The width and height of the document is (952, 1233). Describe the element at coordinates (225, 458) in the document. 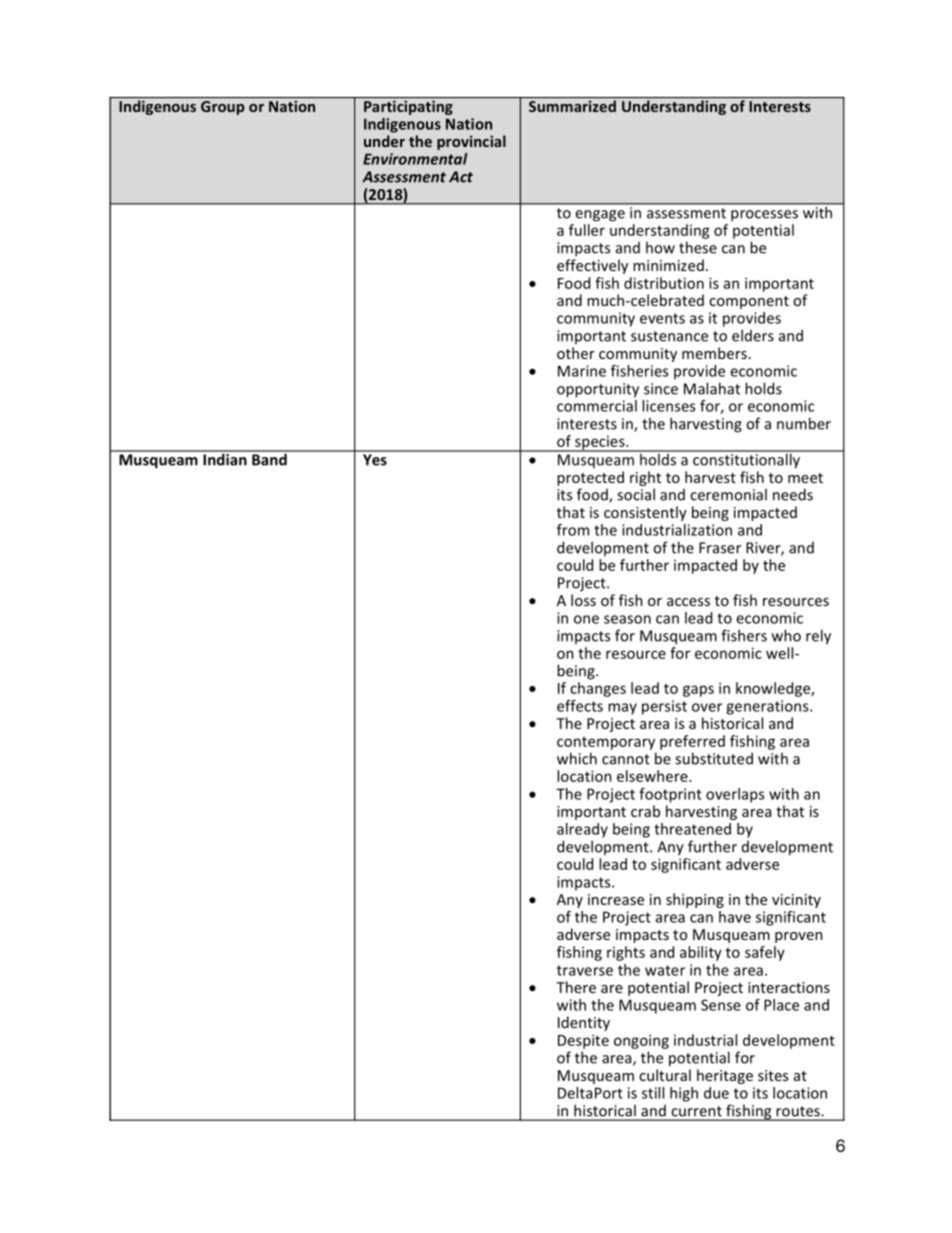

I see `Indian` at that location.
